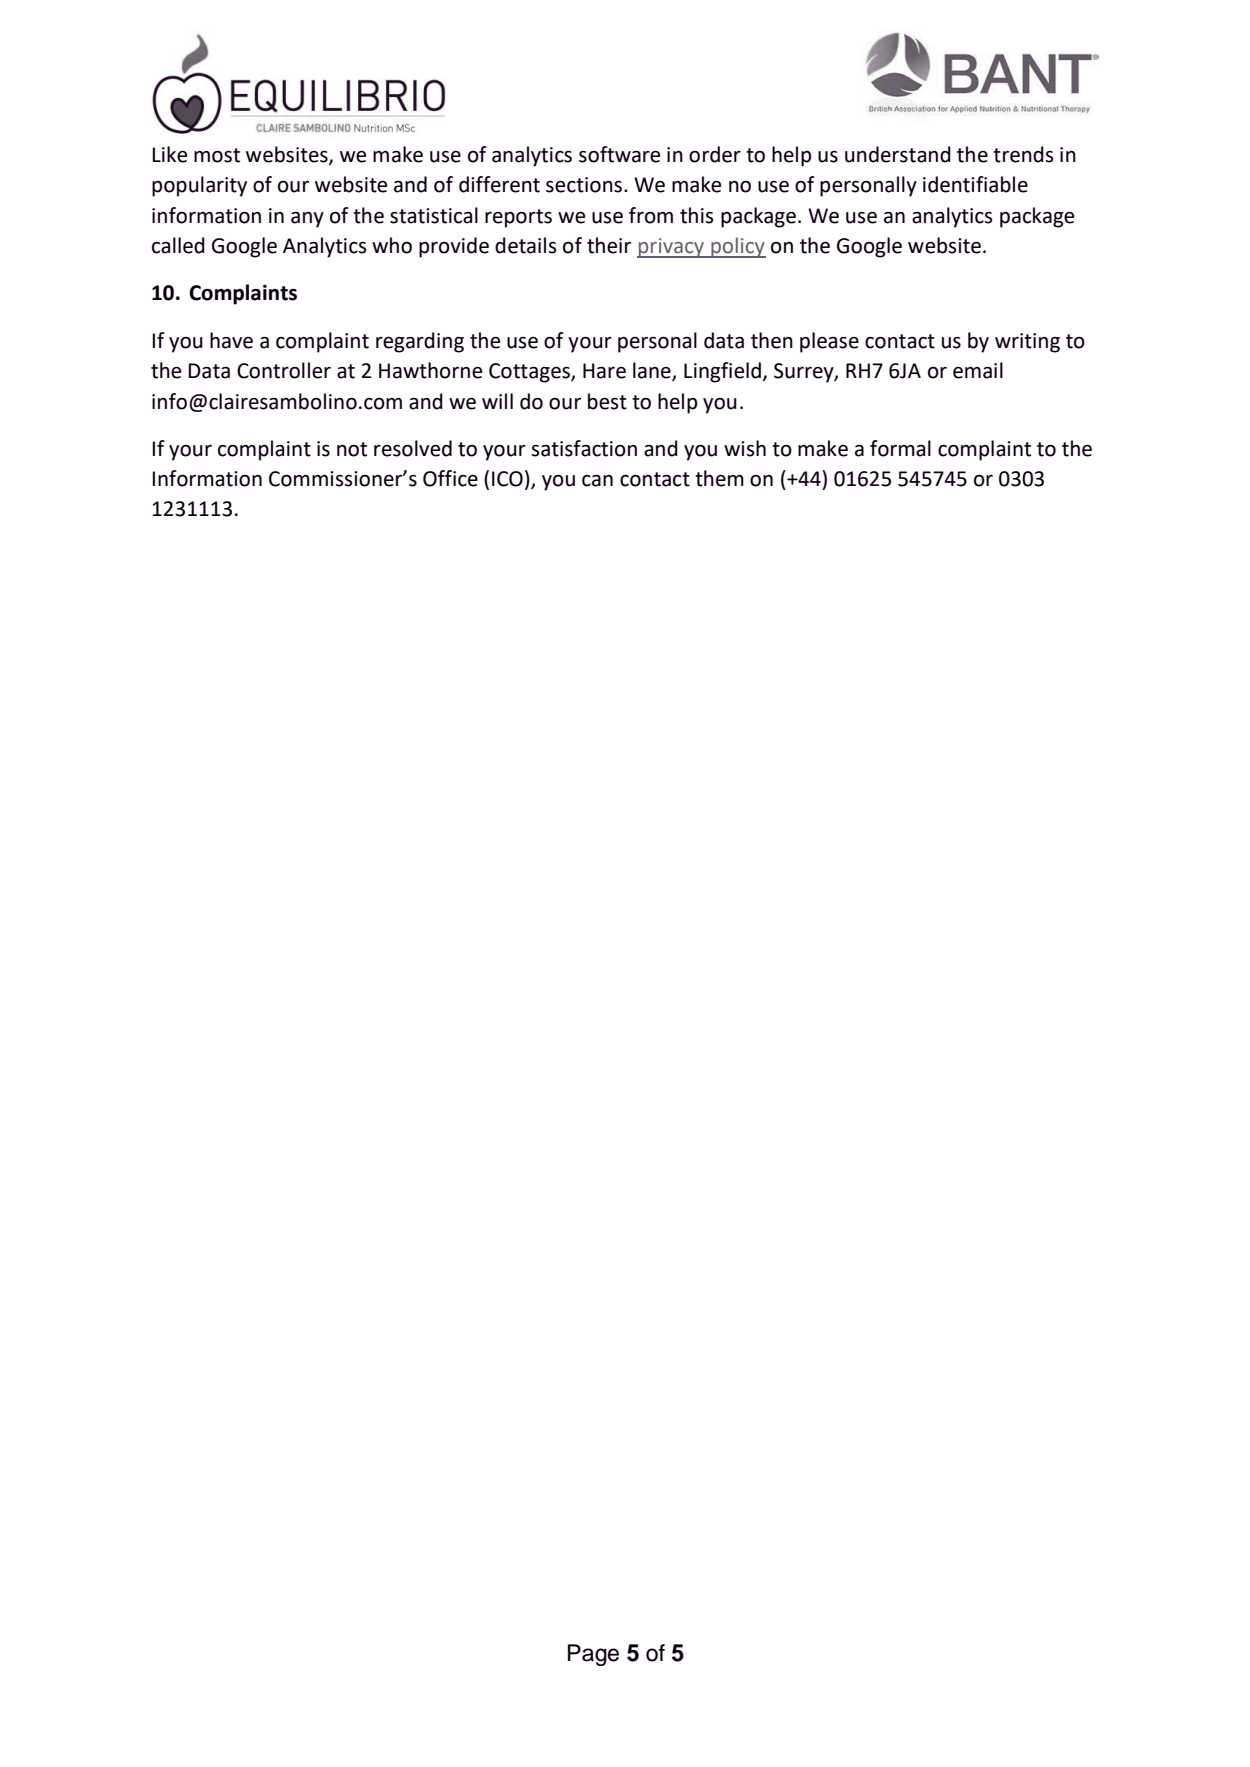 The image size is (1250, 1767). Describe the element at coordinates (975, 184) in the screenshot. I see `identifiable` at that location.
